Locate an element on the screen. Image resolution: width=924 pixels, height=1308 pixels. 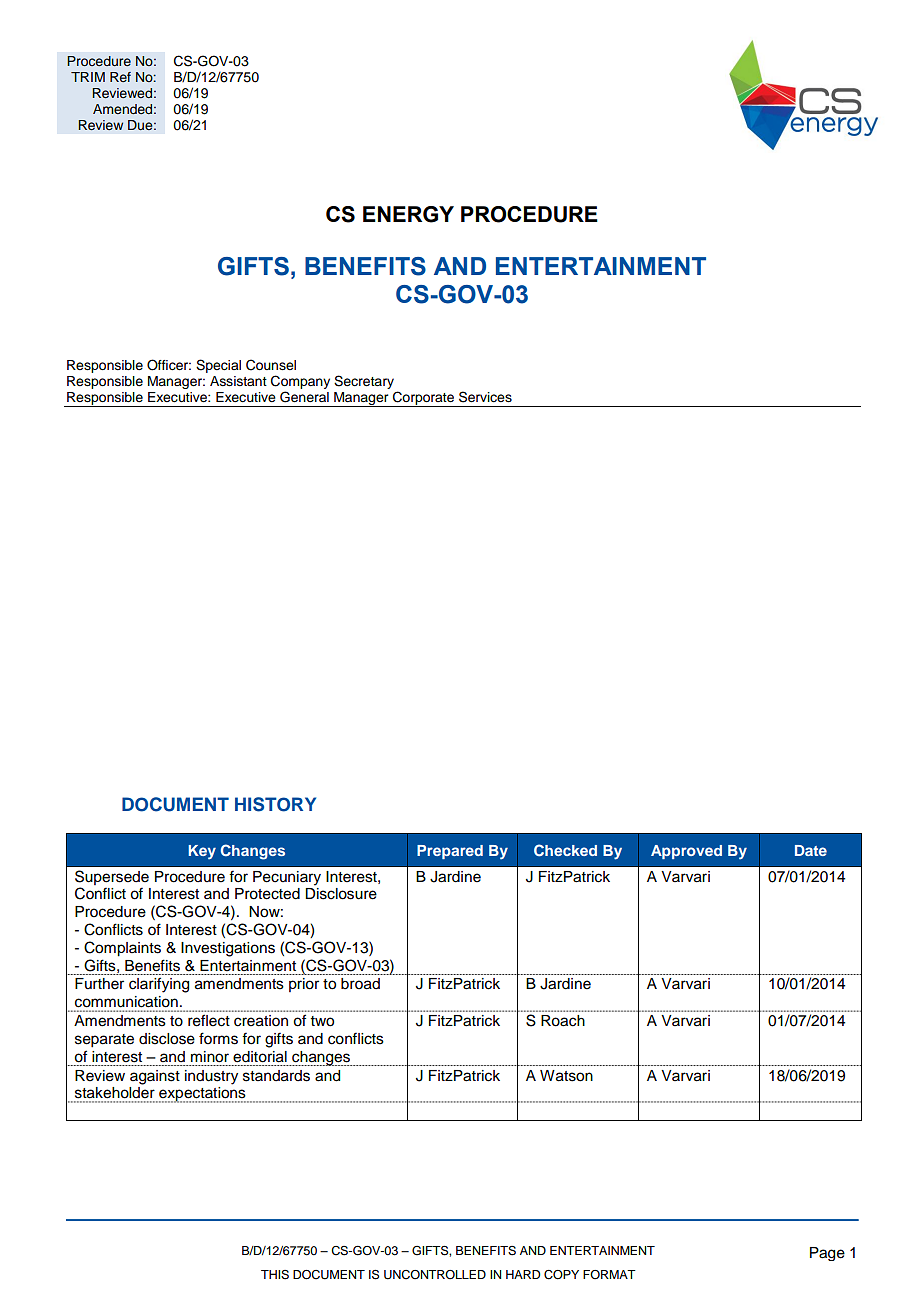
Roach is located at coordinates (563, 1021).
